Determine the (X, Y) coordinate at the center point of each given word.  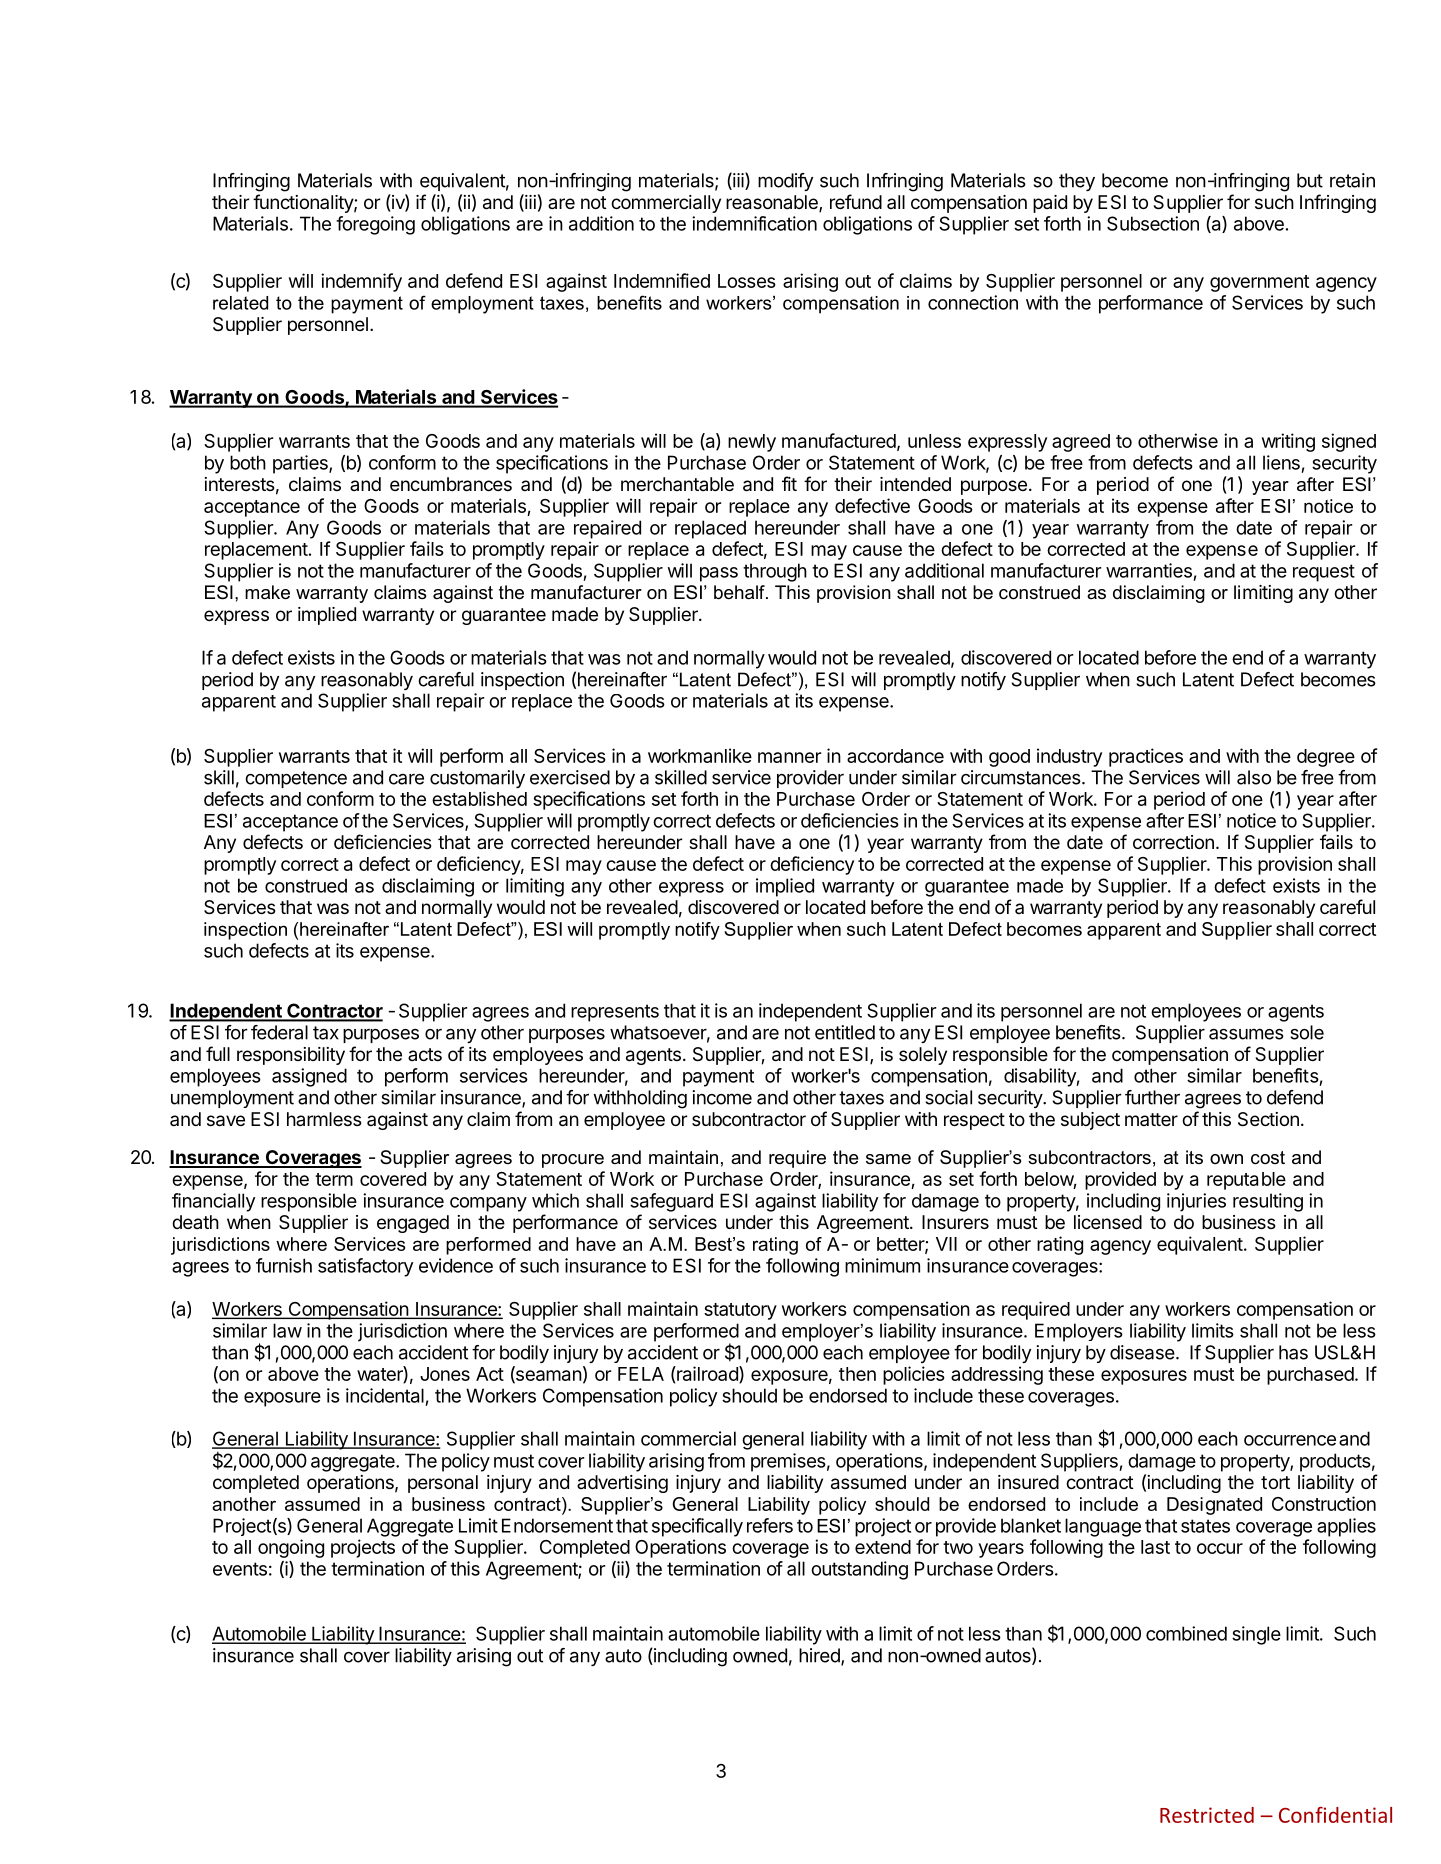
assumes (1246, 1034)
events (240, 1569)
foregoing (375, 225)
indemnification (754, 223)
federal (279, 1032)
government (1259, 283)
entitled (845, 1032)
